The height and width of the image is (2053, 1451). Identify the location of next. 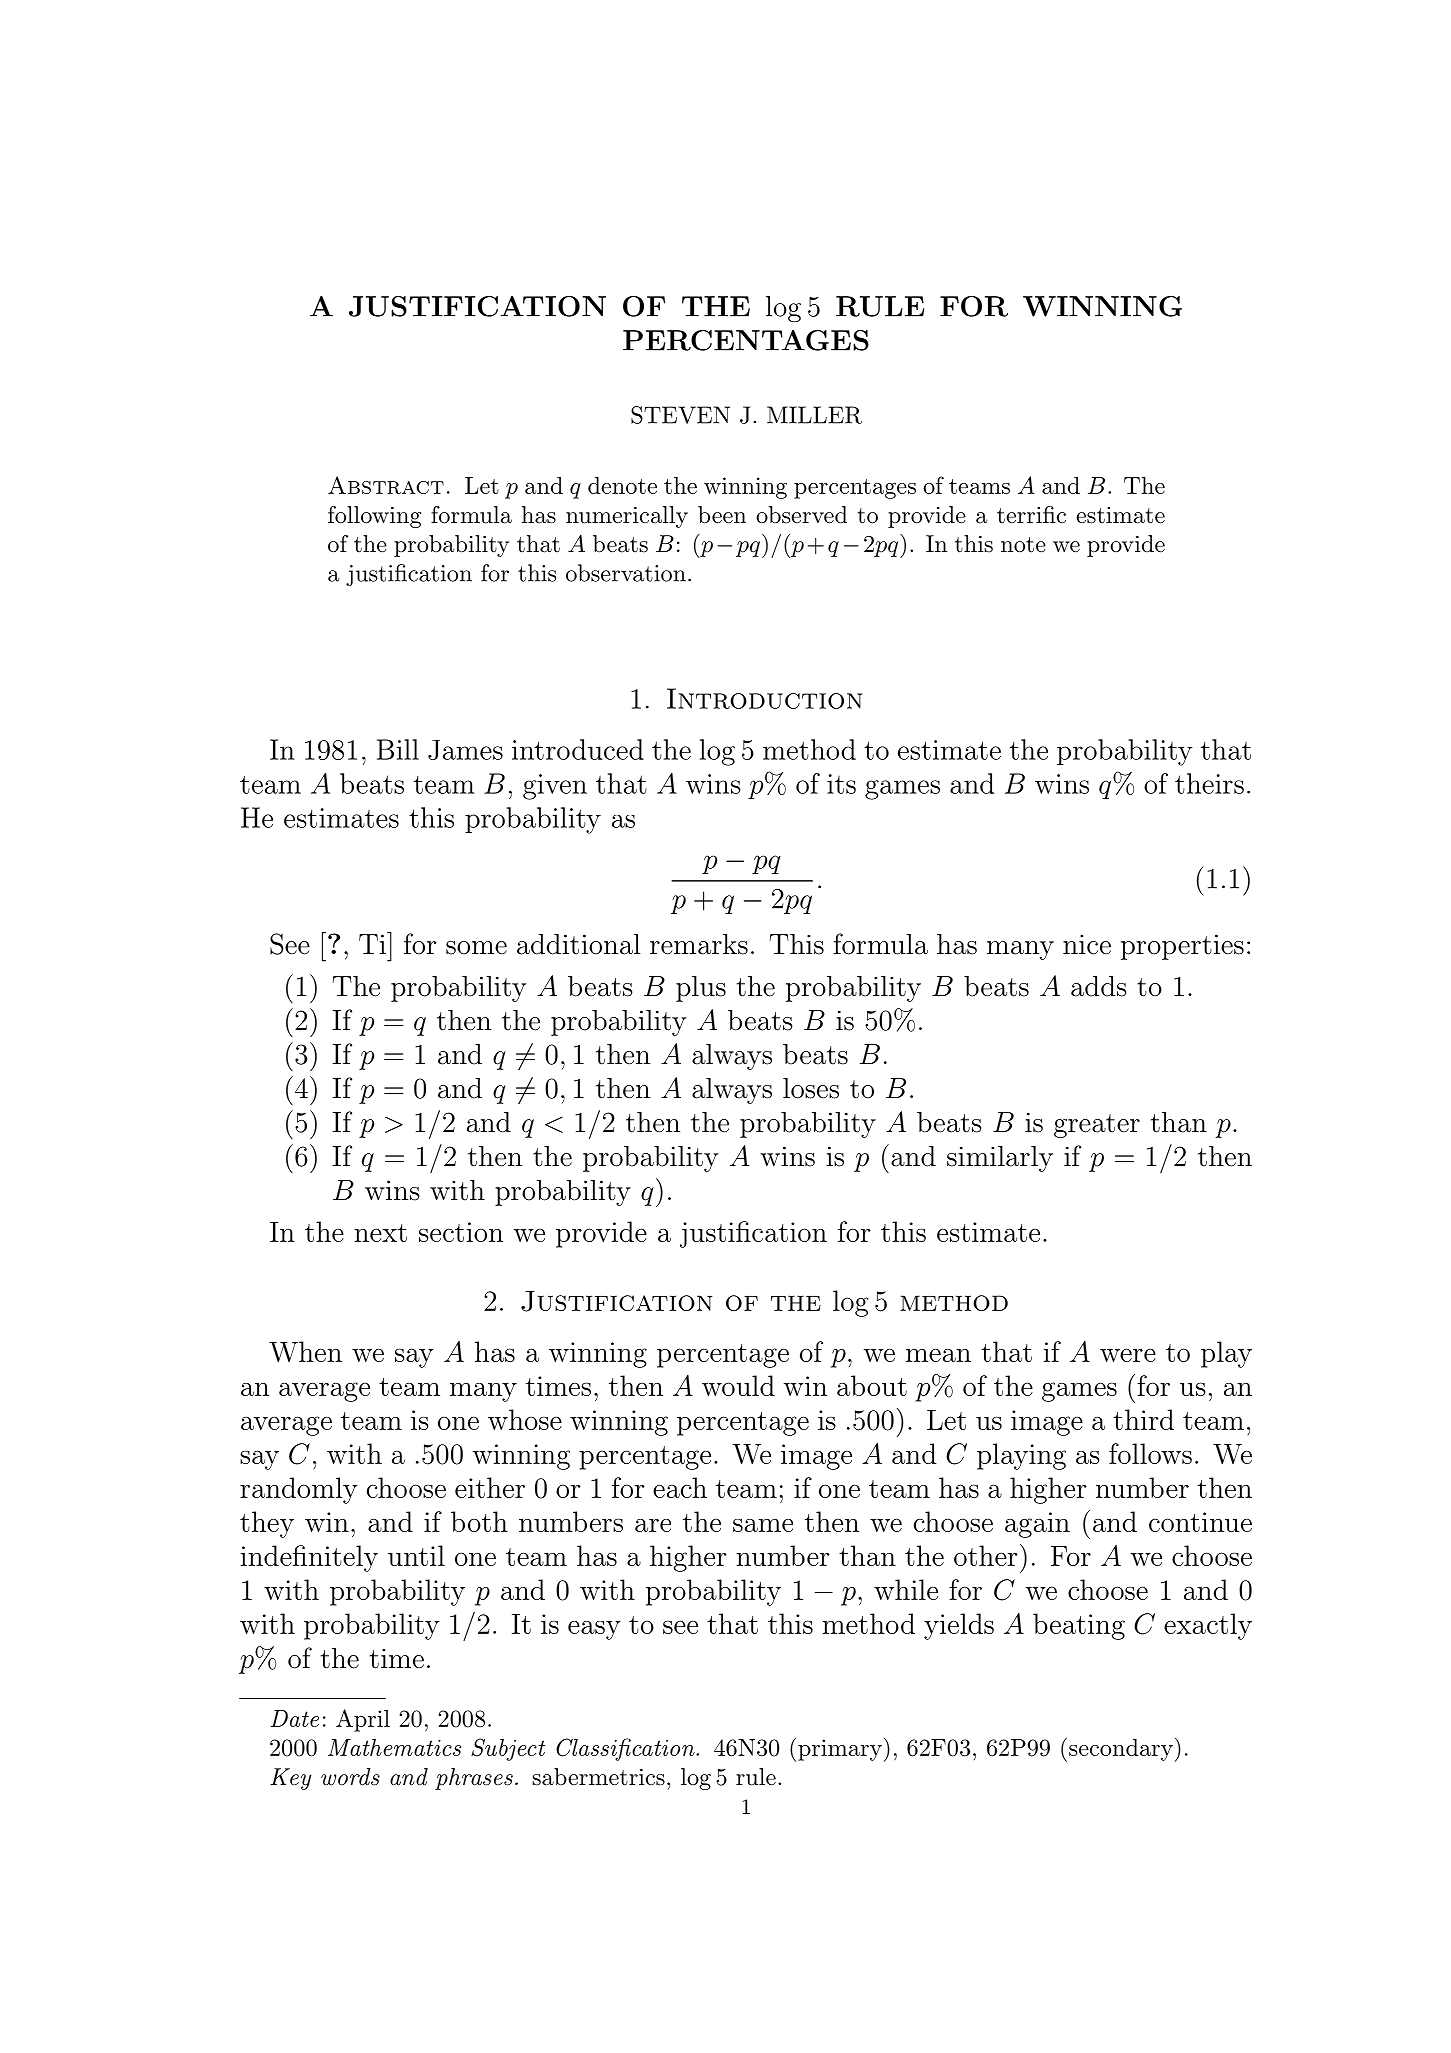
(380, 1233).
